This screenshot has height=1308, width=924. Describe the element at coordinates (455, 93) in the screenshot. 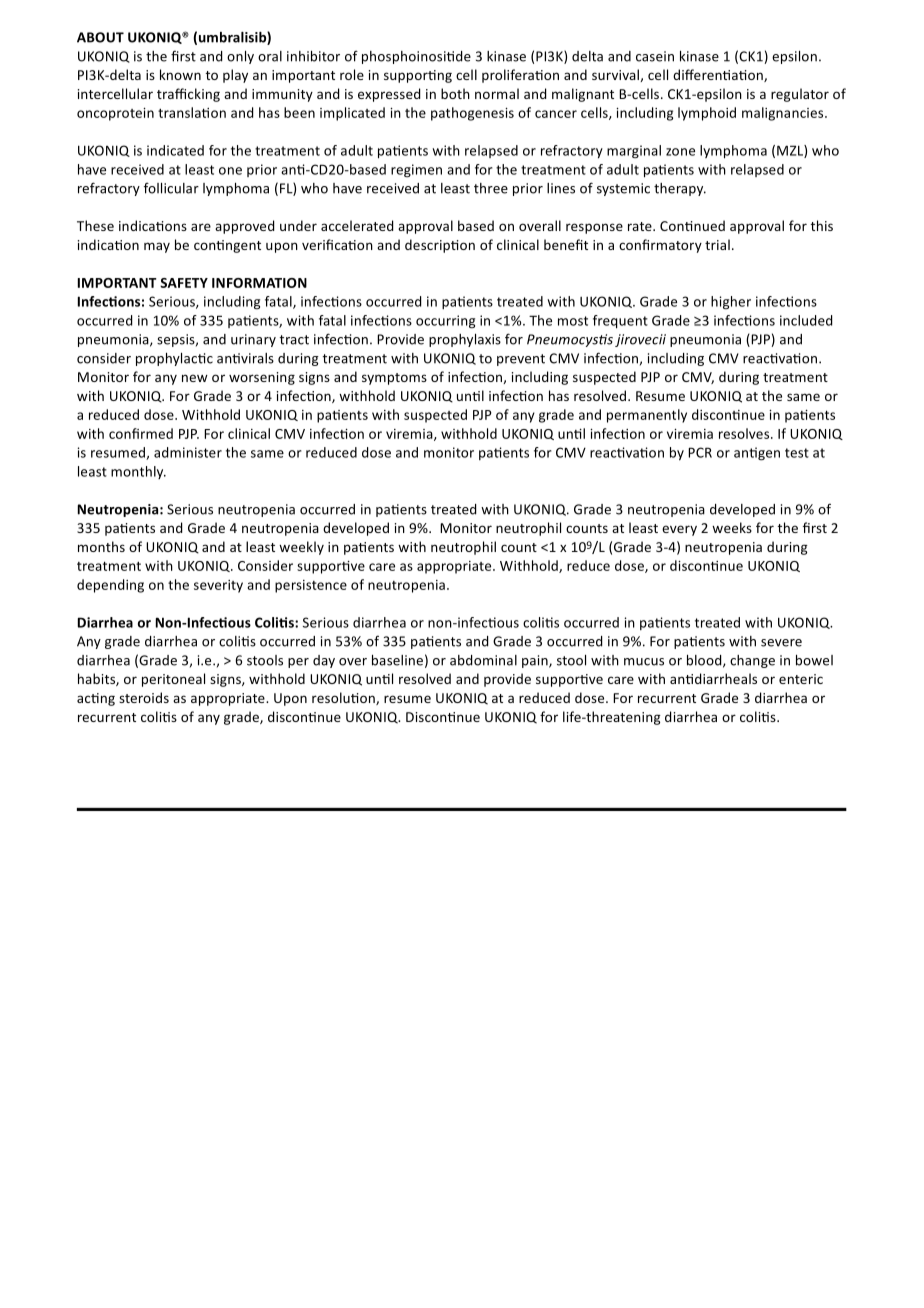

I see `both` at that location.
